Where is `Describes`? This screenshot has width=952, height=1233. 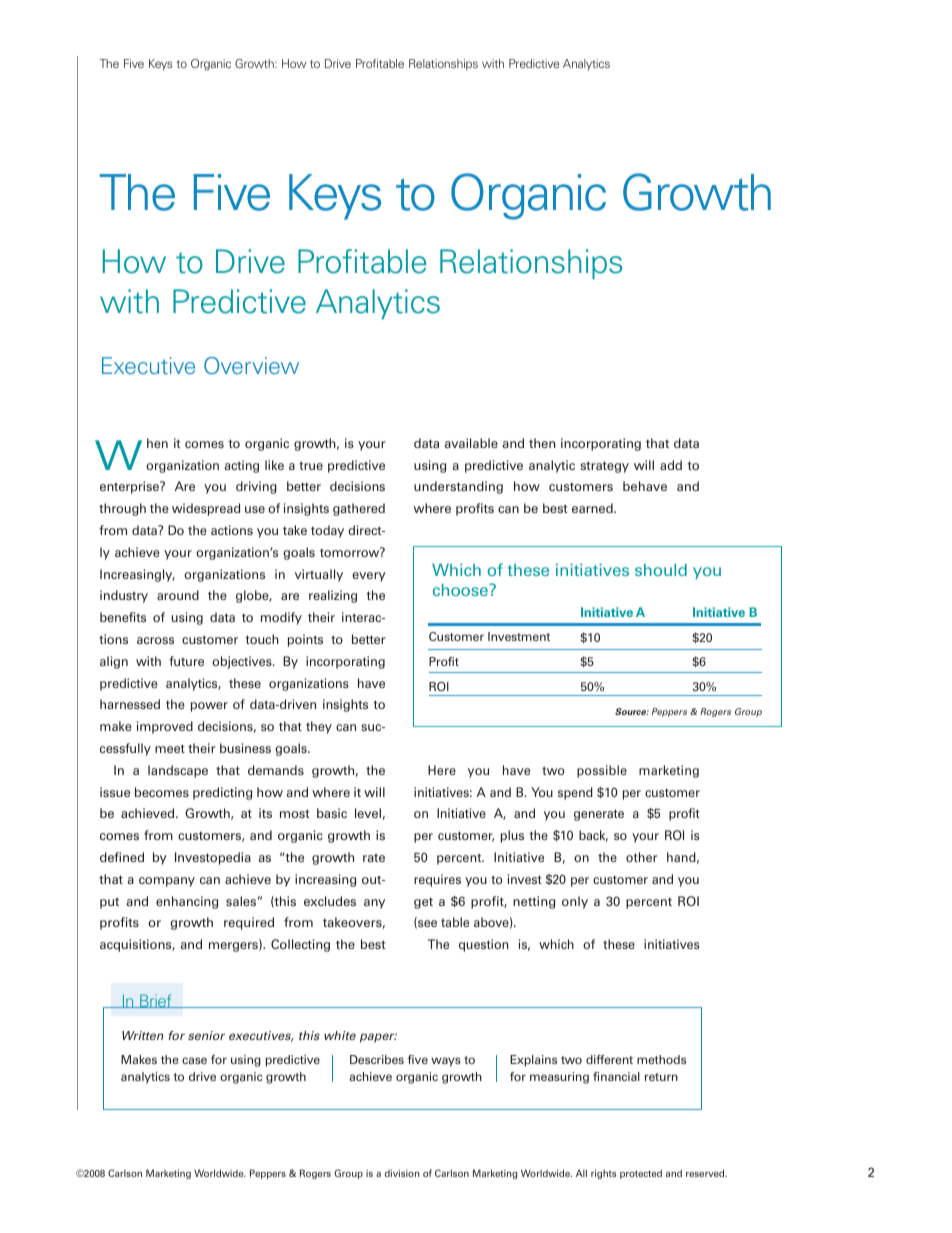 Describes is located at coordinates (377, 1059).
